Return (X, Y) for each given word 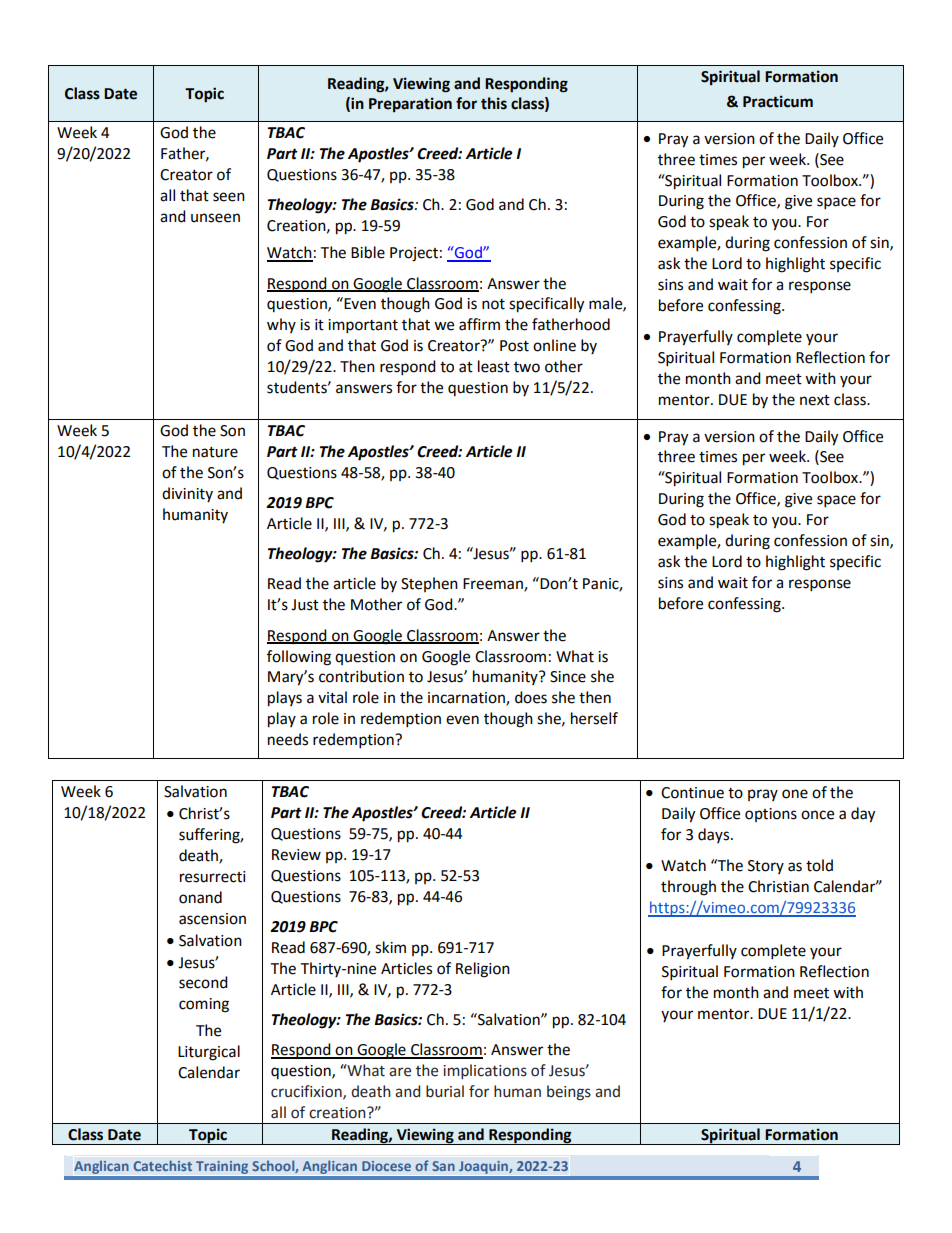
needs (288, 739)
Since (568, 677)
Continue (692, 793)
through (688, 888)
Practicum (778, 101)
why (281, 325)
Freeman (494, 585)
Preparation (410, 104)
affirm (479, 324)
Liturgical (209, 1053)
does (531, 697)
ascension (212, 919)
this (494, 103)
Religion (483, 970)
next (815, 400)
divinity (187, 494)
